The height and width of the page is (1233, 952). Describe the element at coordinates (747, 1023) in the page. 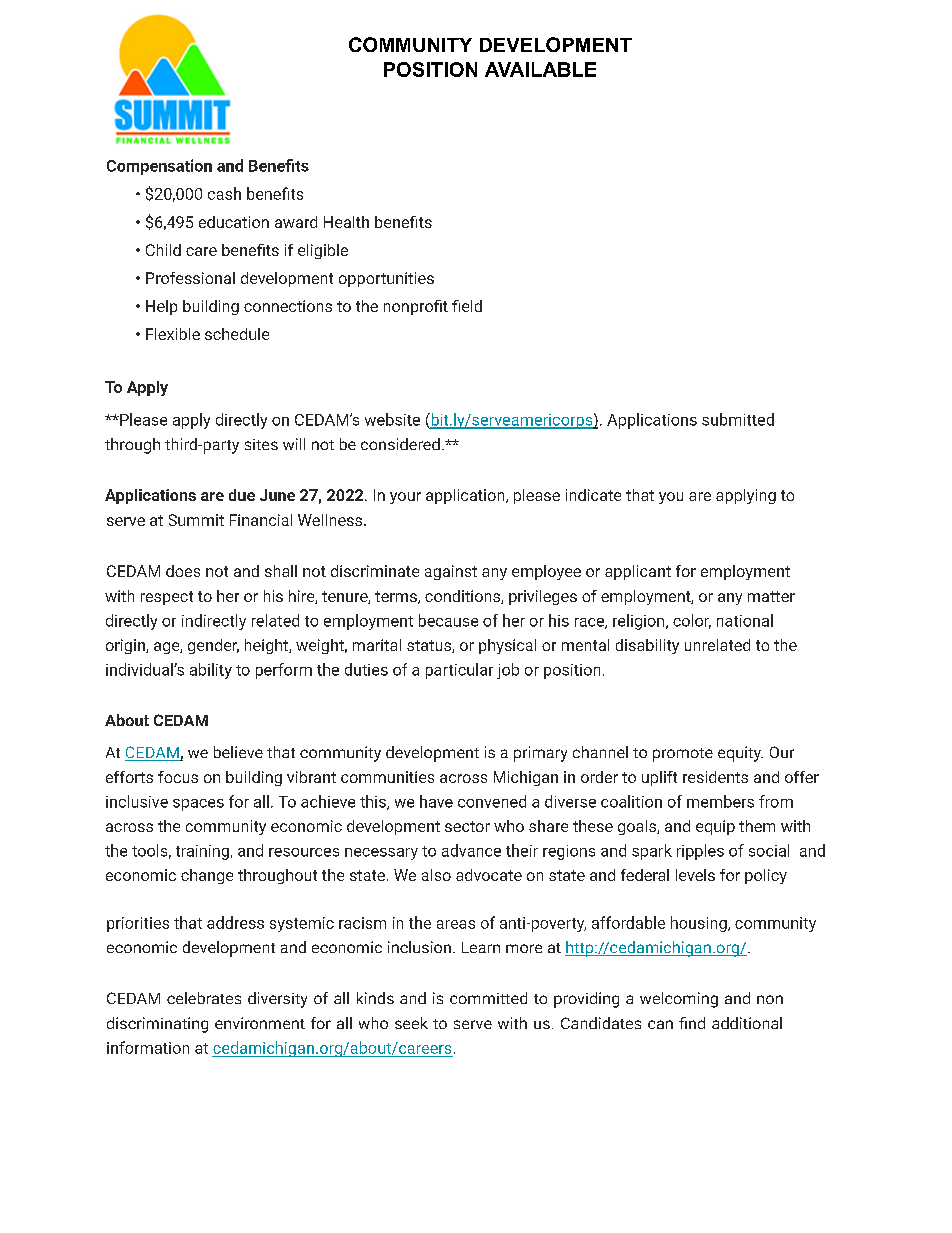

I see `additional` at that location.
